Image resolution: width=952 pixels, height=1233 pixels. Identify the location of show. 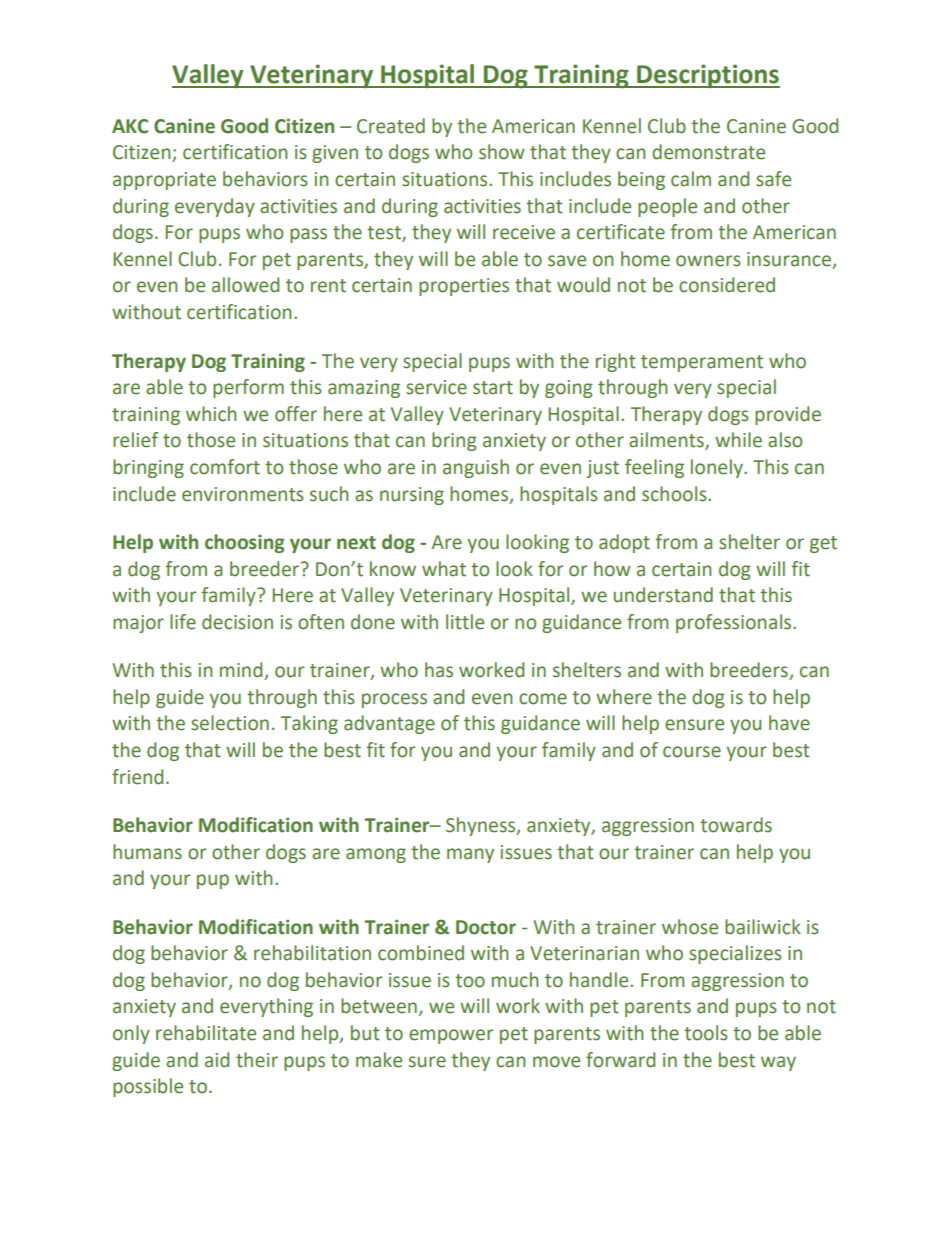
(502, 152).
